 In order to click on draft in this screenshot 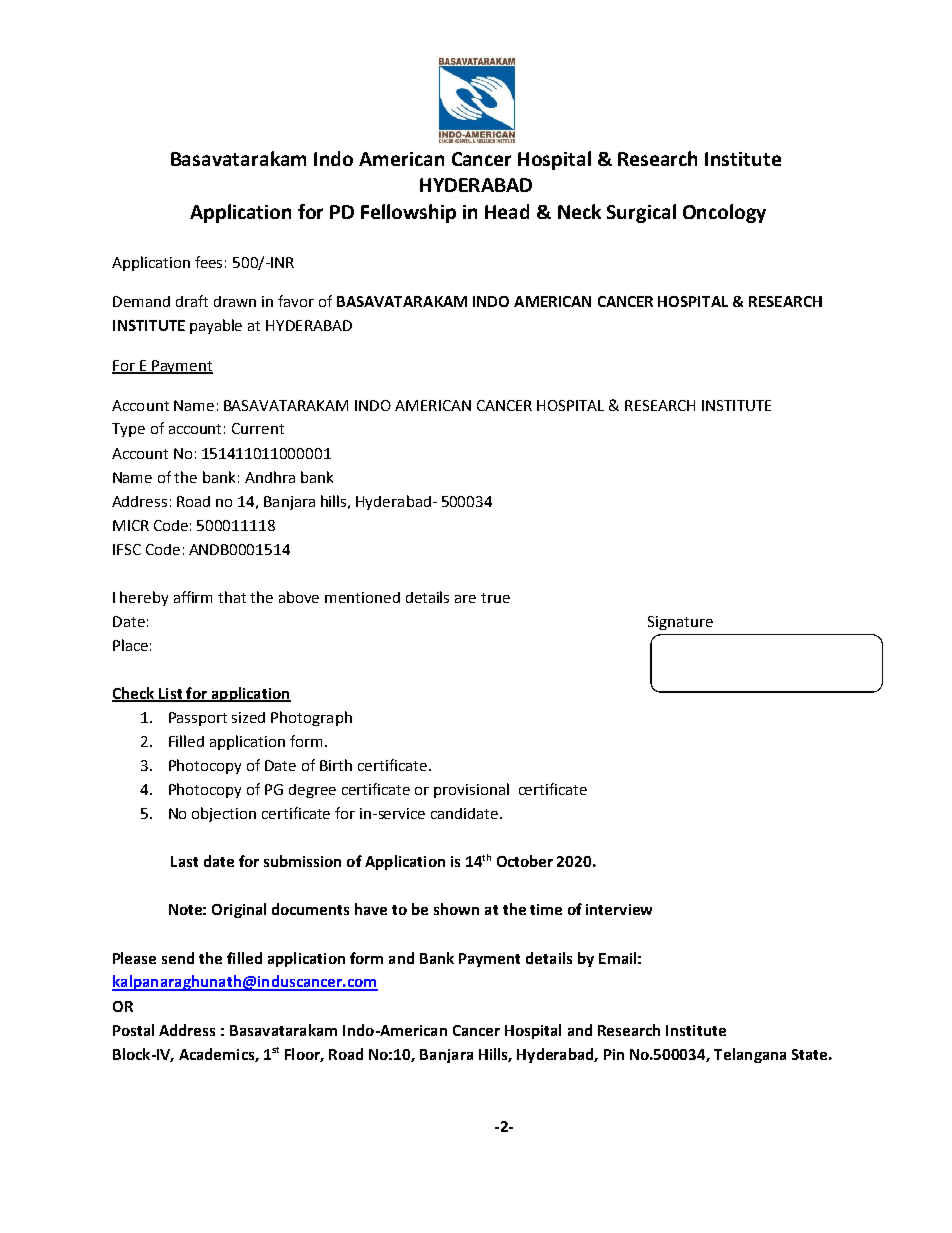, I will do `click(192, 301)`.
